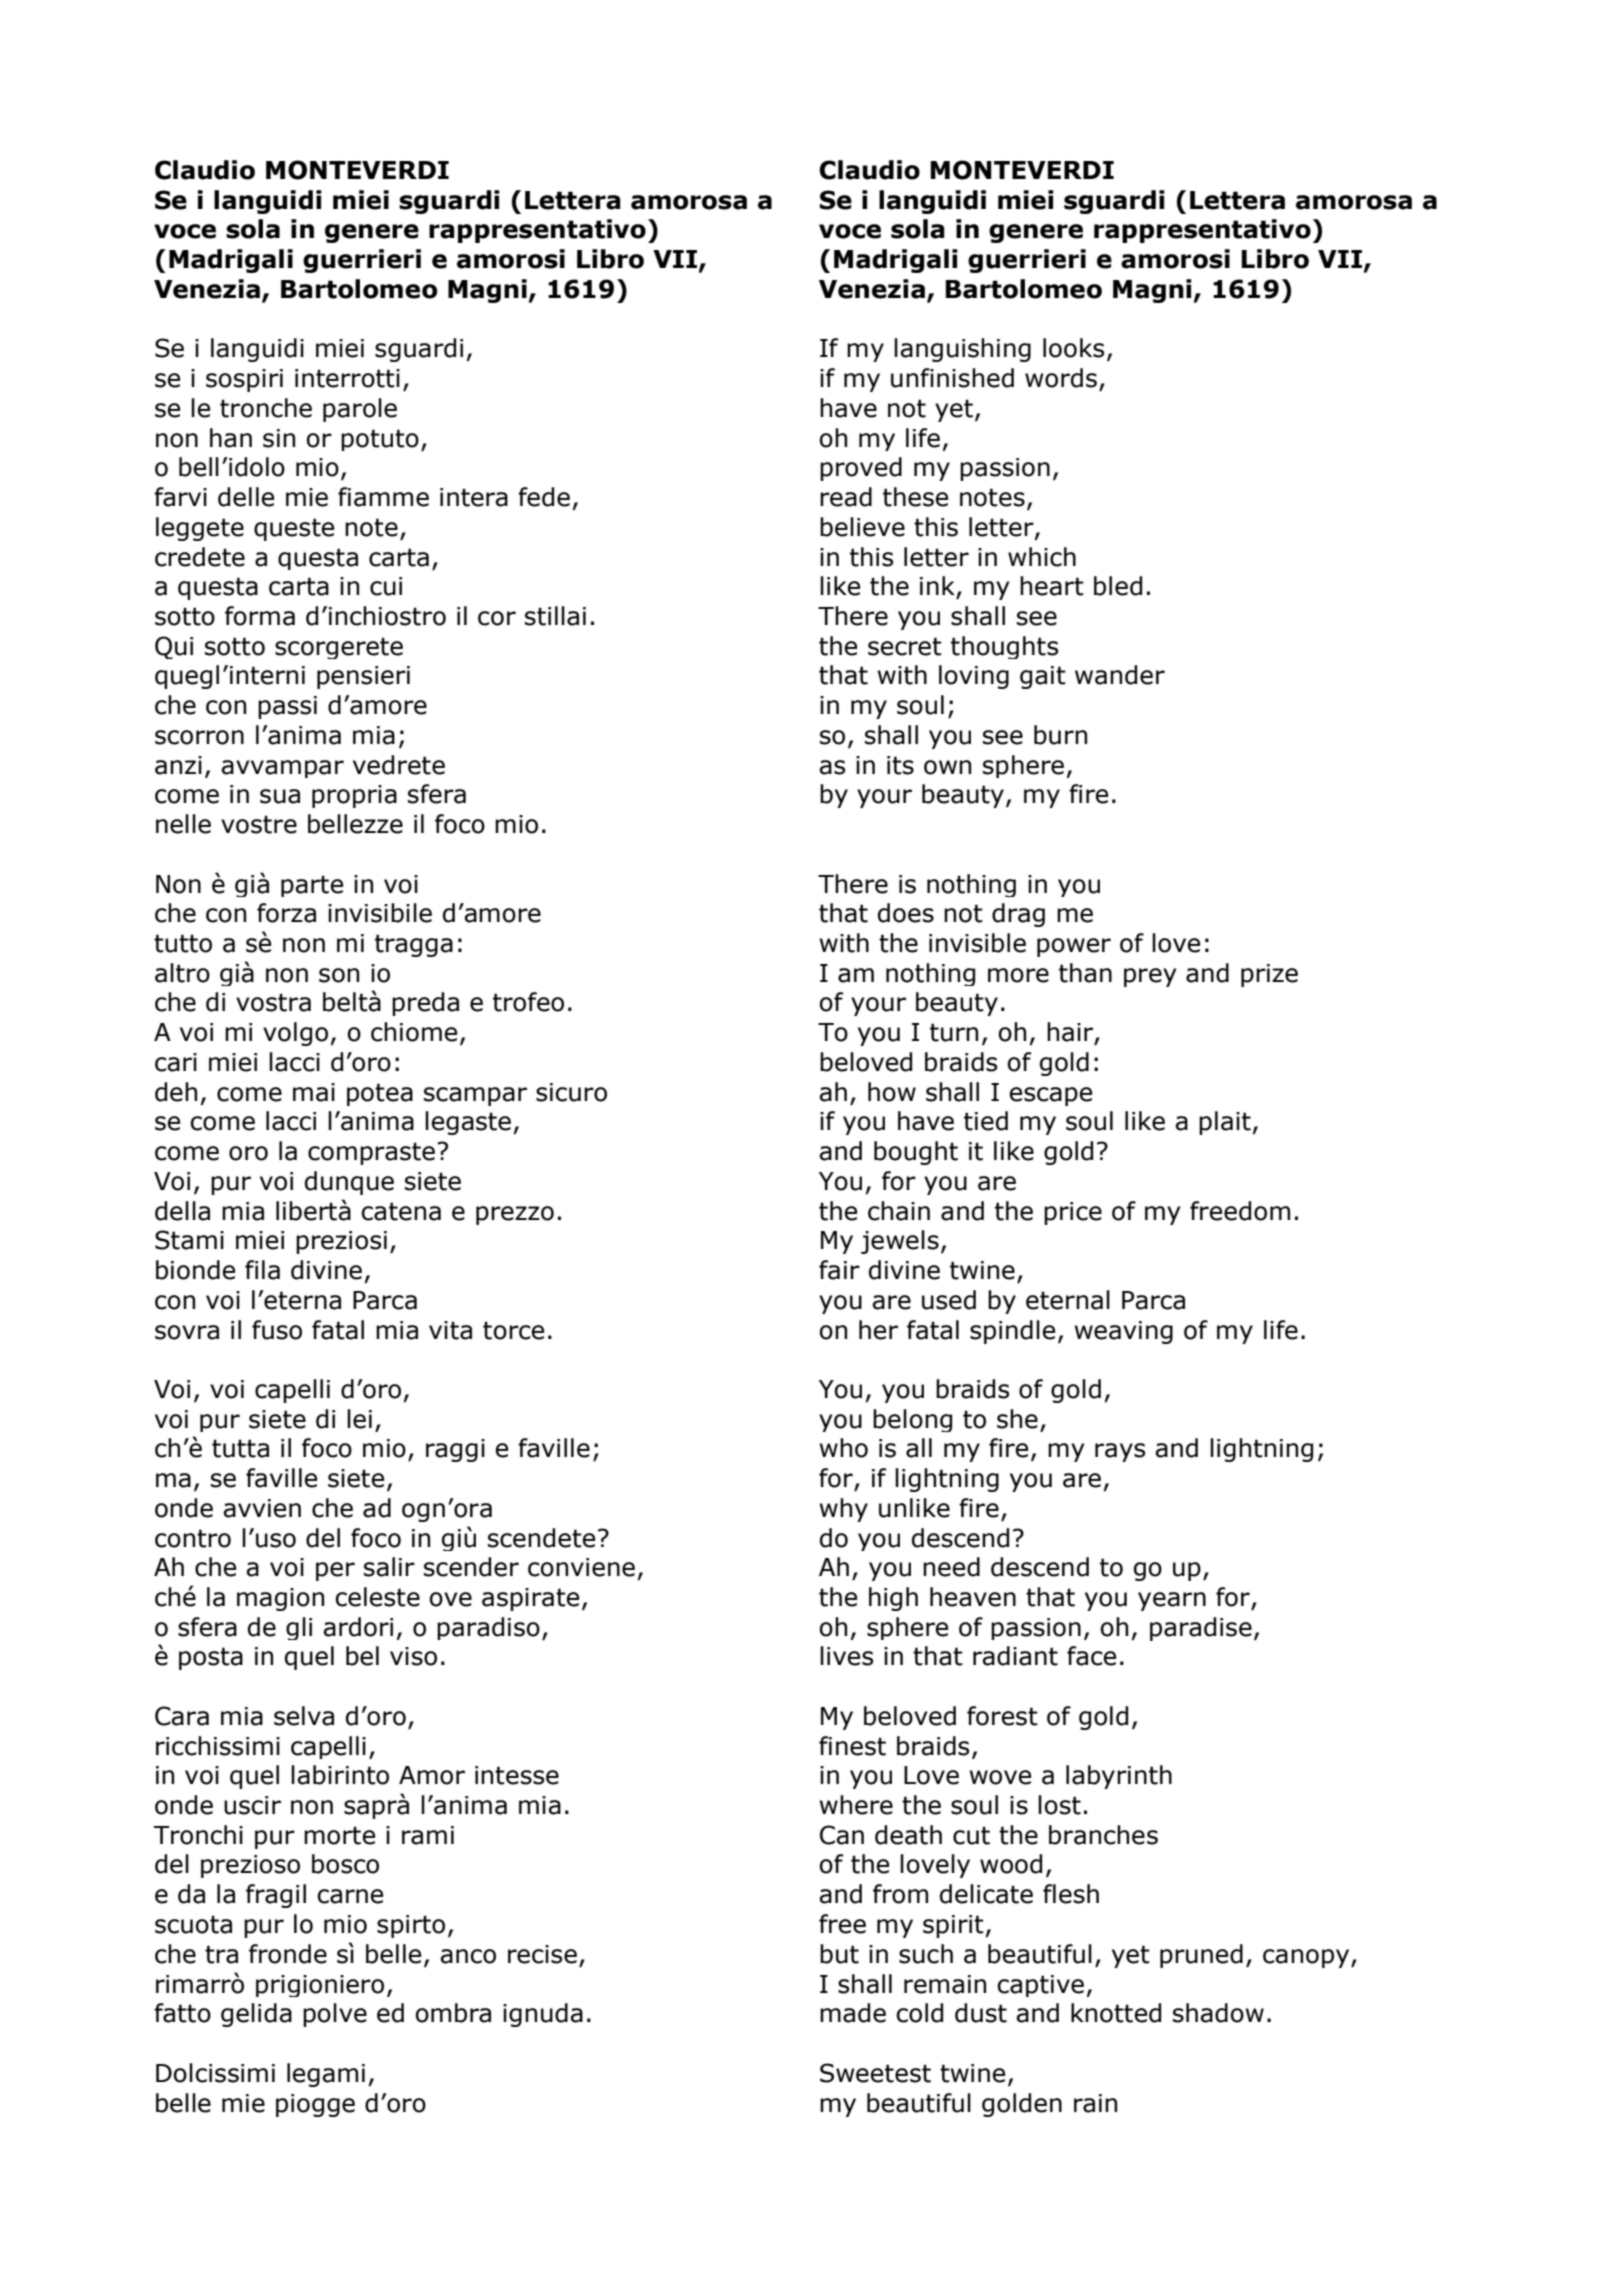 The width and height of the screenshot is (1618, 2288). What do you see at coordinates (335, 1571) in the screenshot?
I see `per` at bounding box center [335, 1571].
